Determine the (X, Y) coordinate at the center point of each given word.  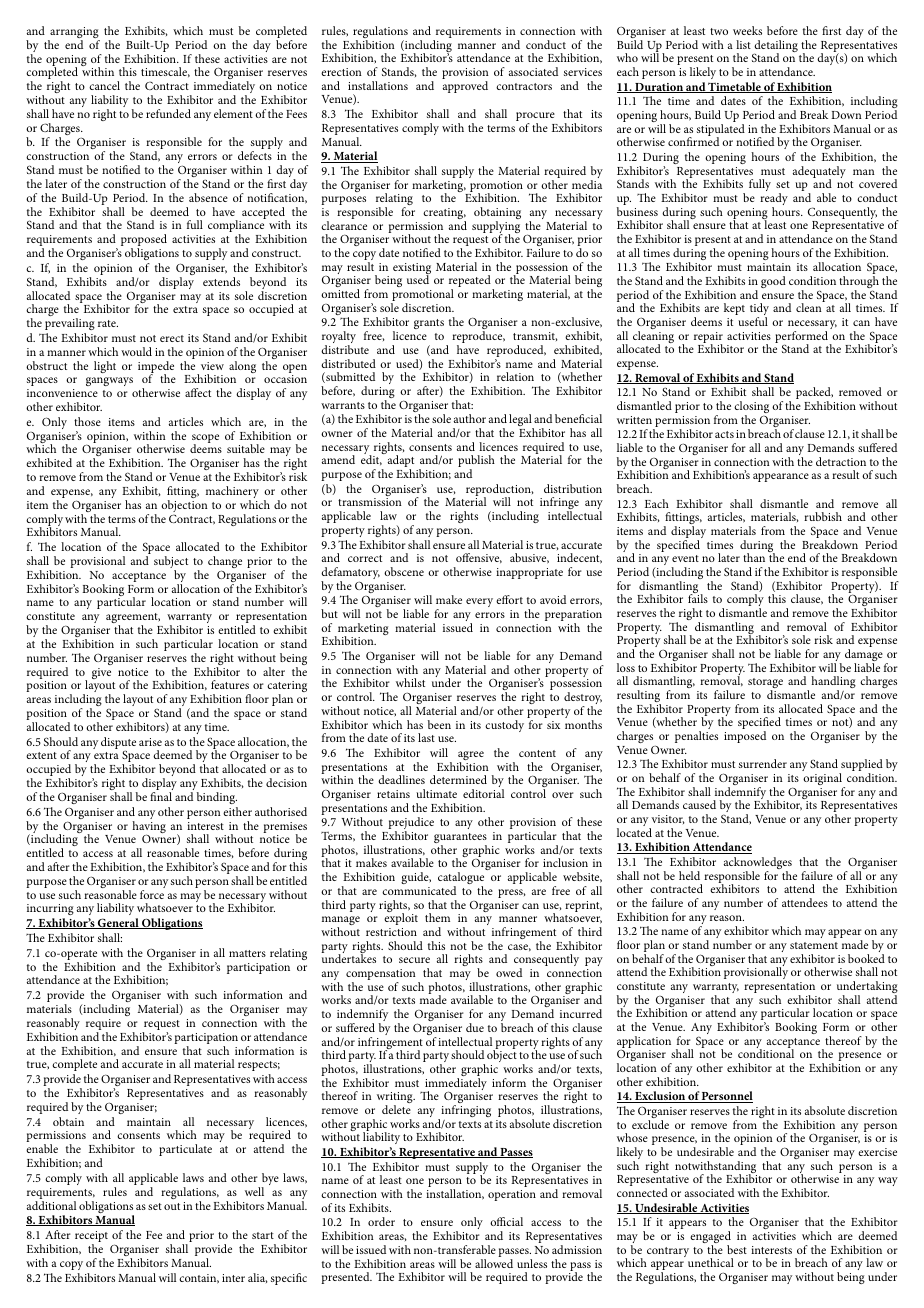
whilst (410, 682)
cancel (104, 85)
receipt (91, 1238)
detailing (775, 47)
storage (765, 684)
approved (465, 87)
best (737, 1249)
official (506, 1221)
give (101, 673)
